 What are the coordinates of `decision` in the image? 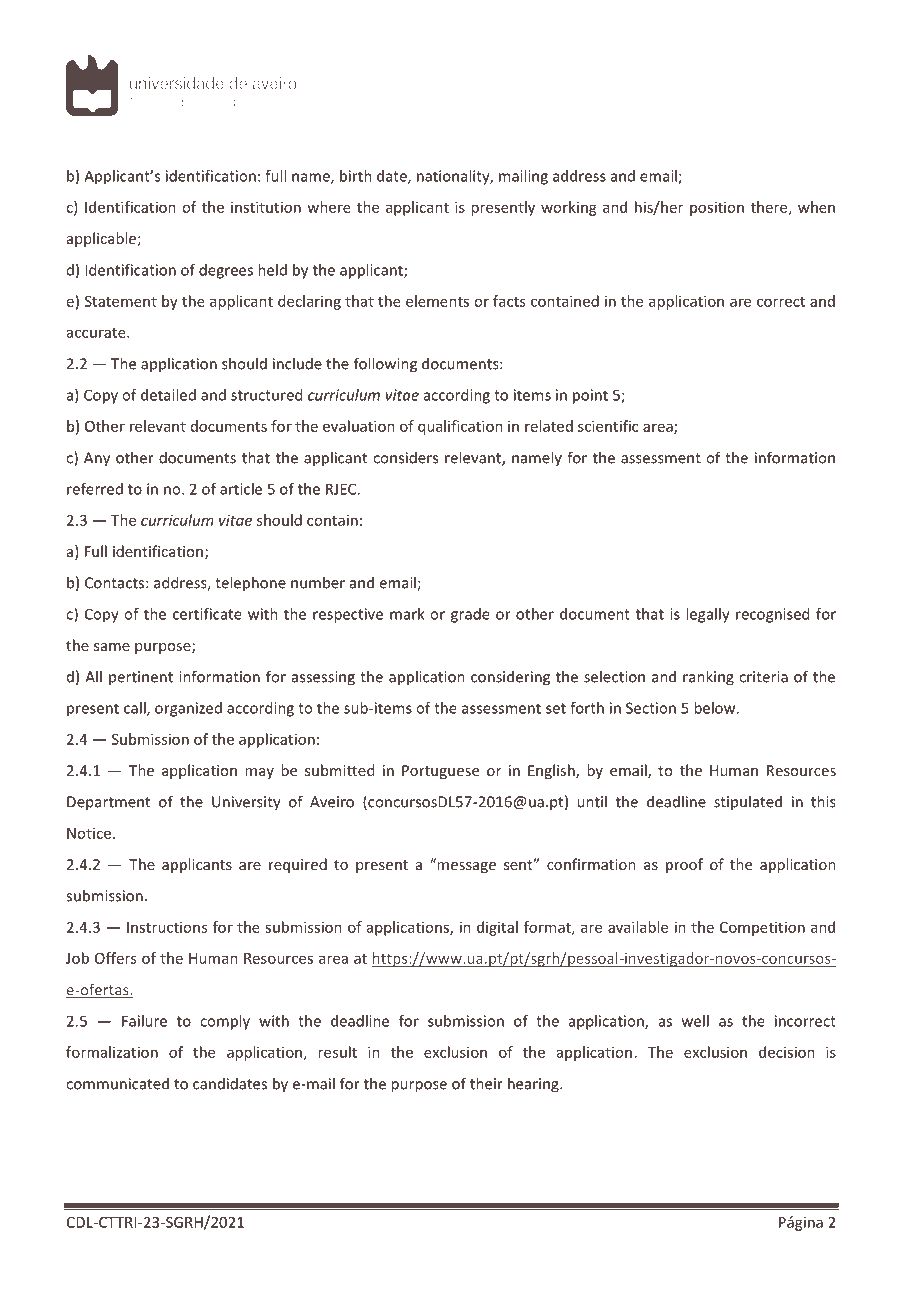 It's located at (787, 1052).
